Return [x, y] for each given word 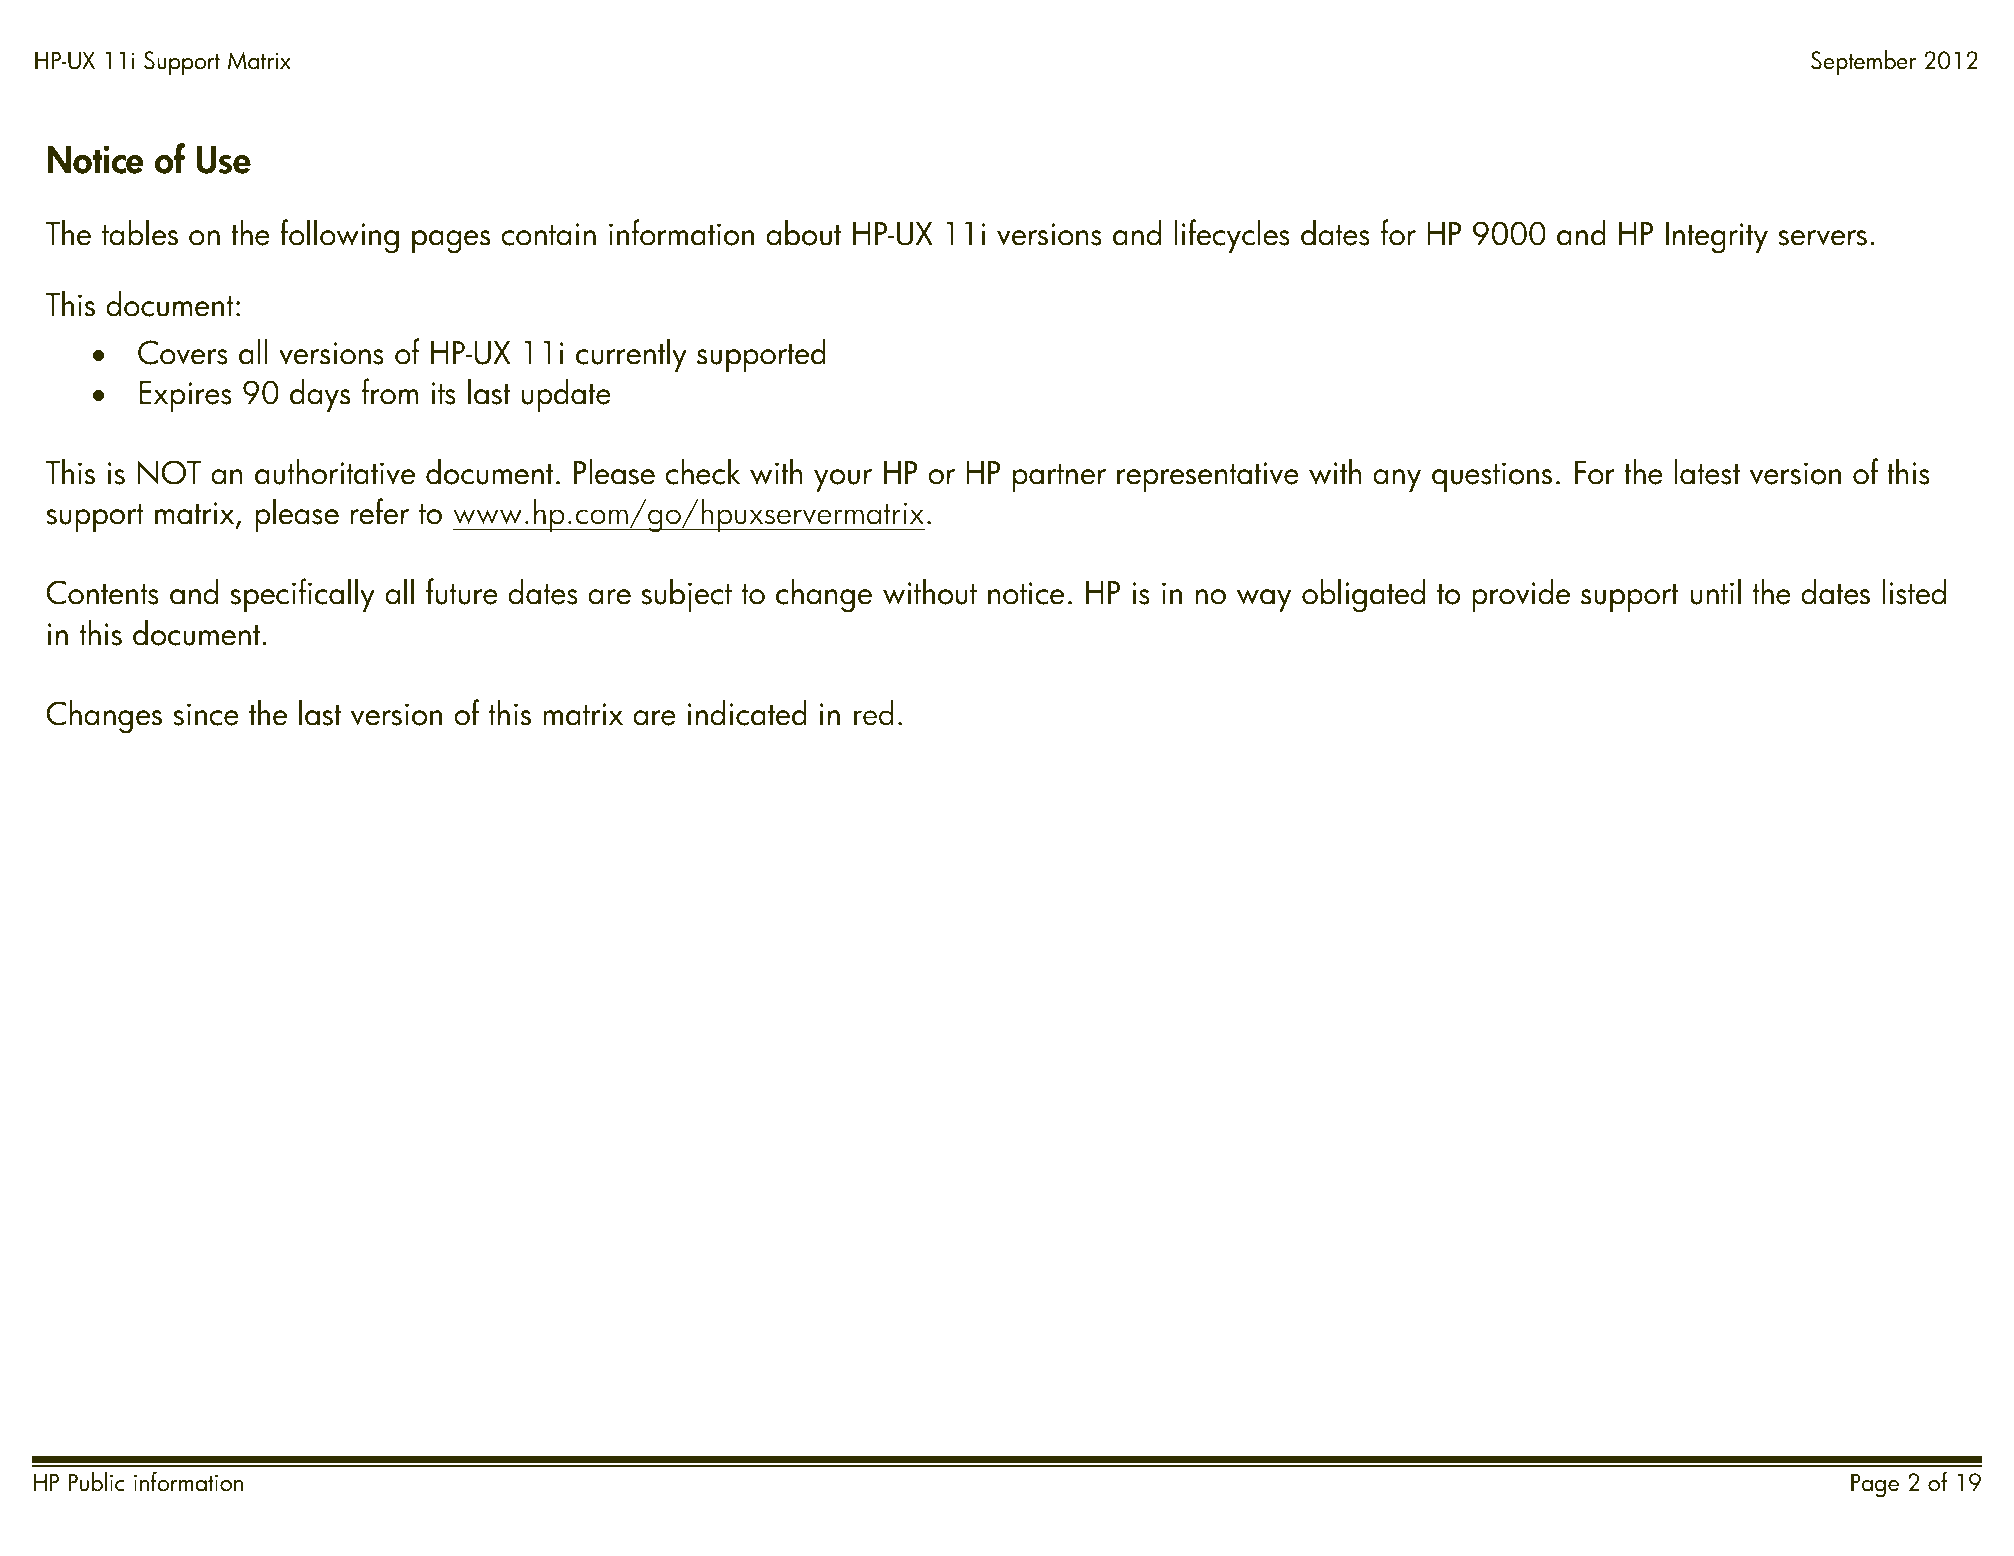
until [1716, 592]
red [874, 713]
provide [1521, 595]
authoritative [335, 472]
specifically [302, 595]
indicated [747, 713]
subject [686, 595]
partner [1059, 478]
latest [1707, 472]
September [1863, 62]
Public [96, 1482]
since [206, 714]
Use [223, 160]
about [803, 233]
